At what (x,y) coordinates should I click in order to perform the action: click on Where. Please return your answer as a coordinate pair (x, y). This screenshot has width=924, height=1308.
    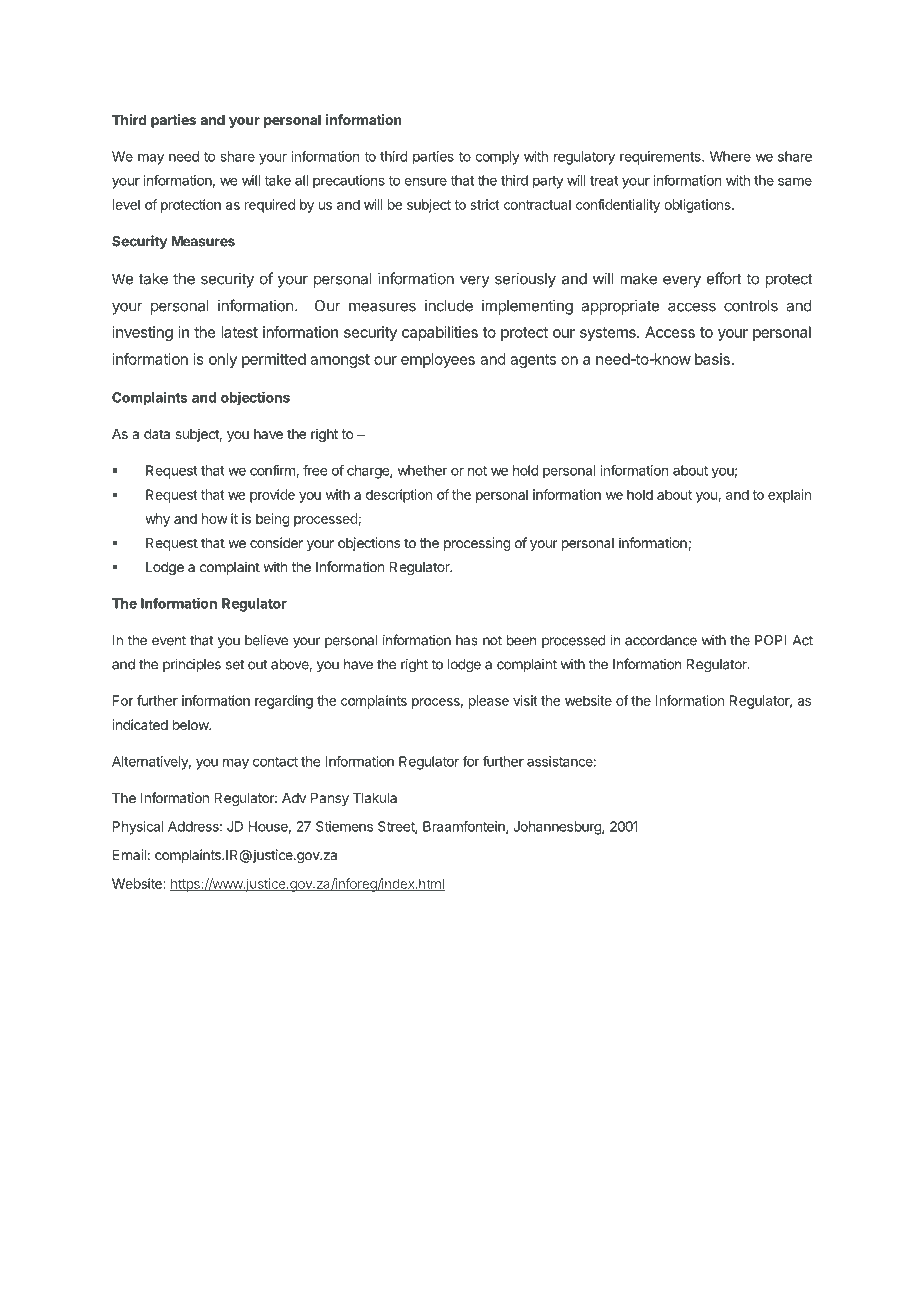
    Looking at the image, I should click on (730, 156).
